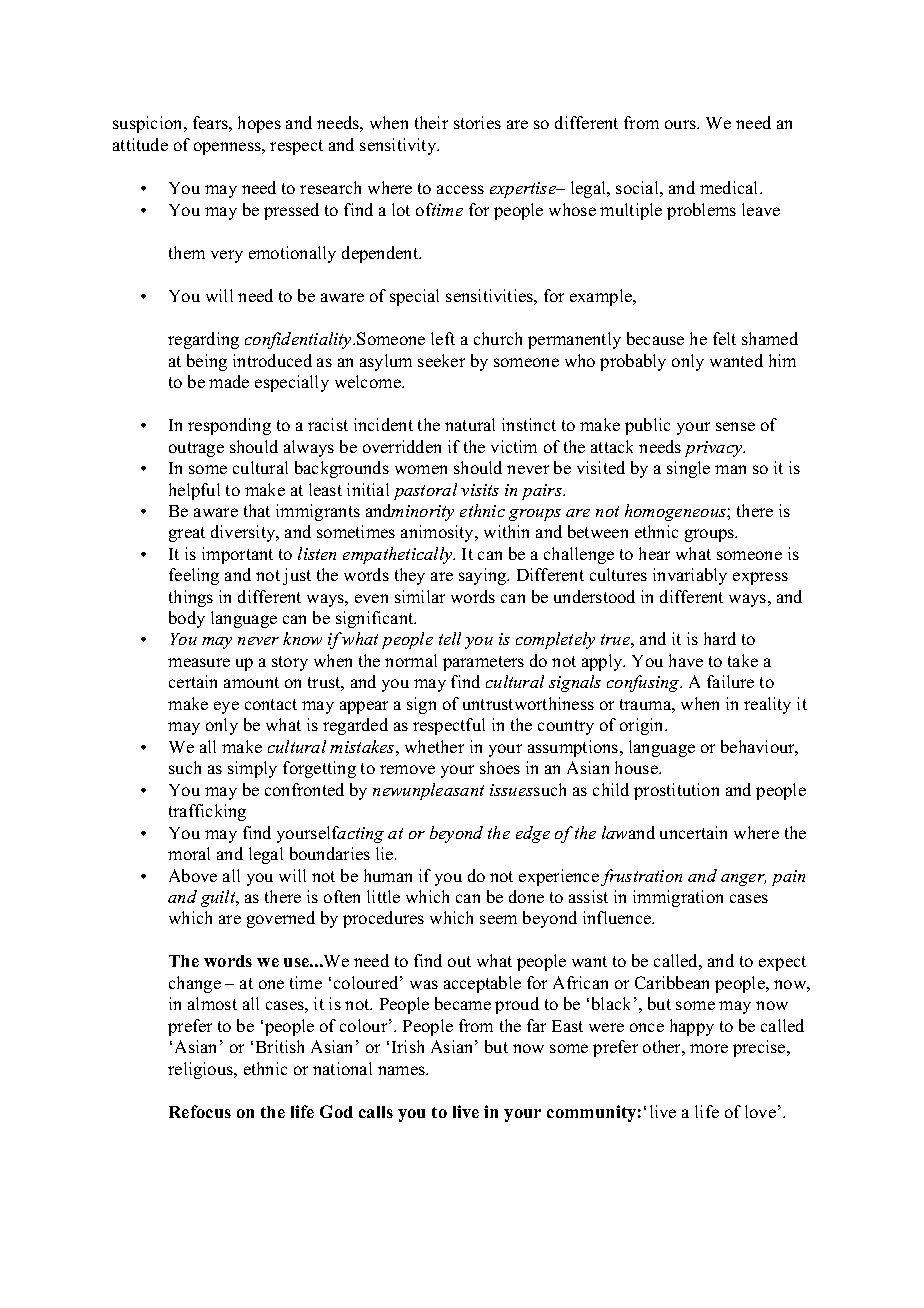  What do you see at coordinates (196, 449) in the document?
I see `outrage` at bounding box center [196, 449].
